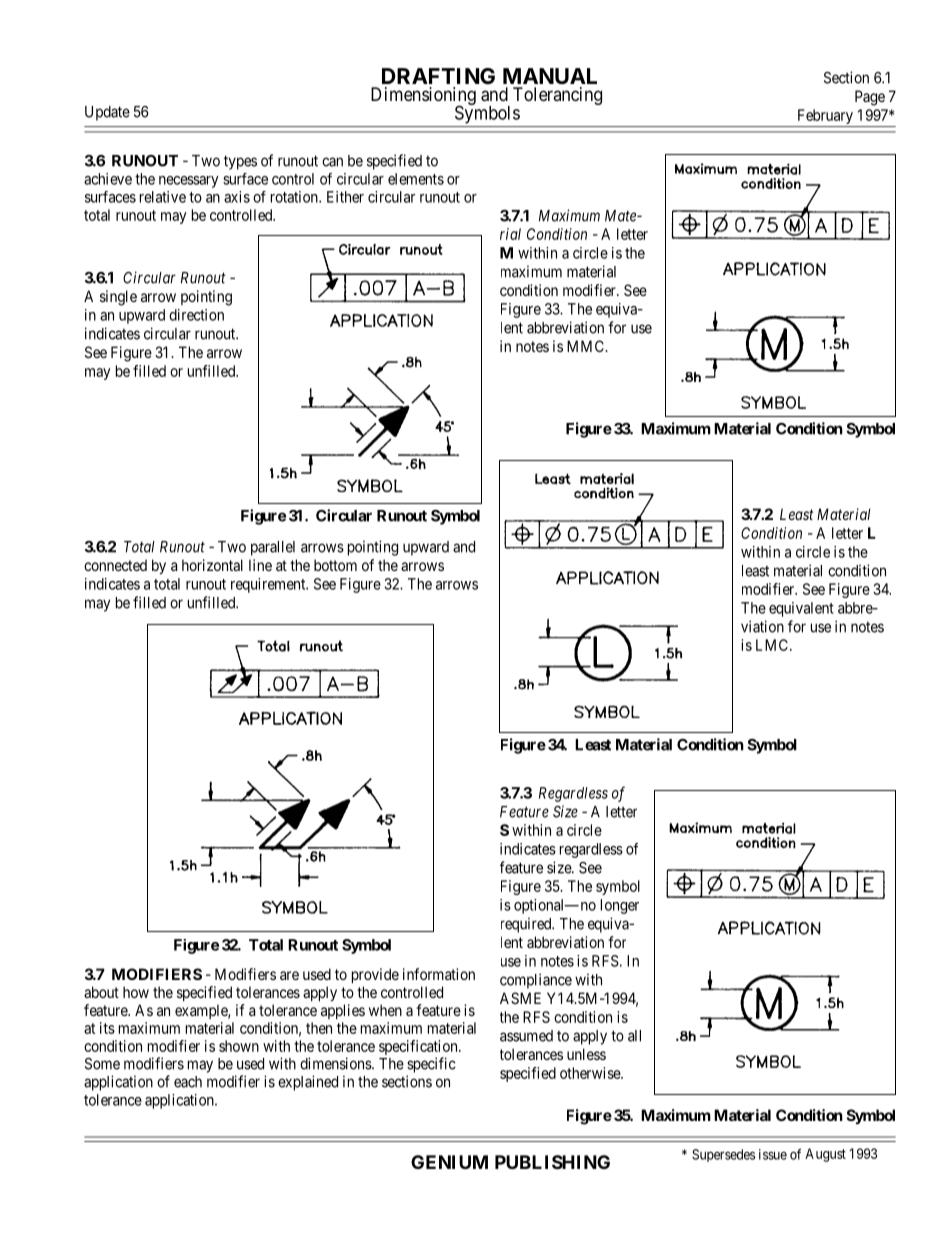  I want to click on direction, so click(196, 315).
